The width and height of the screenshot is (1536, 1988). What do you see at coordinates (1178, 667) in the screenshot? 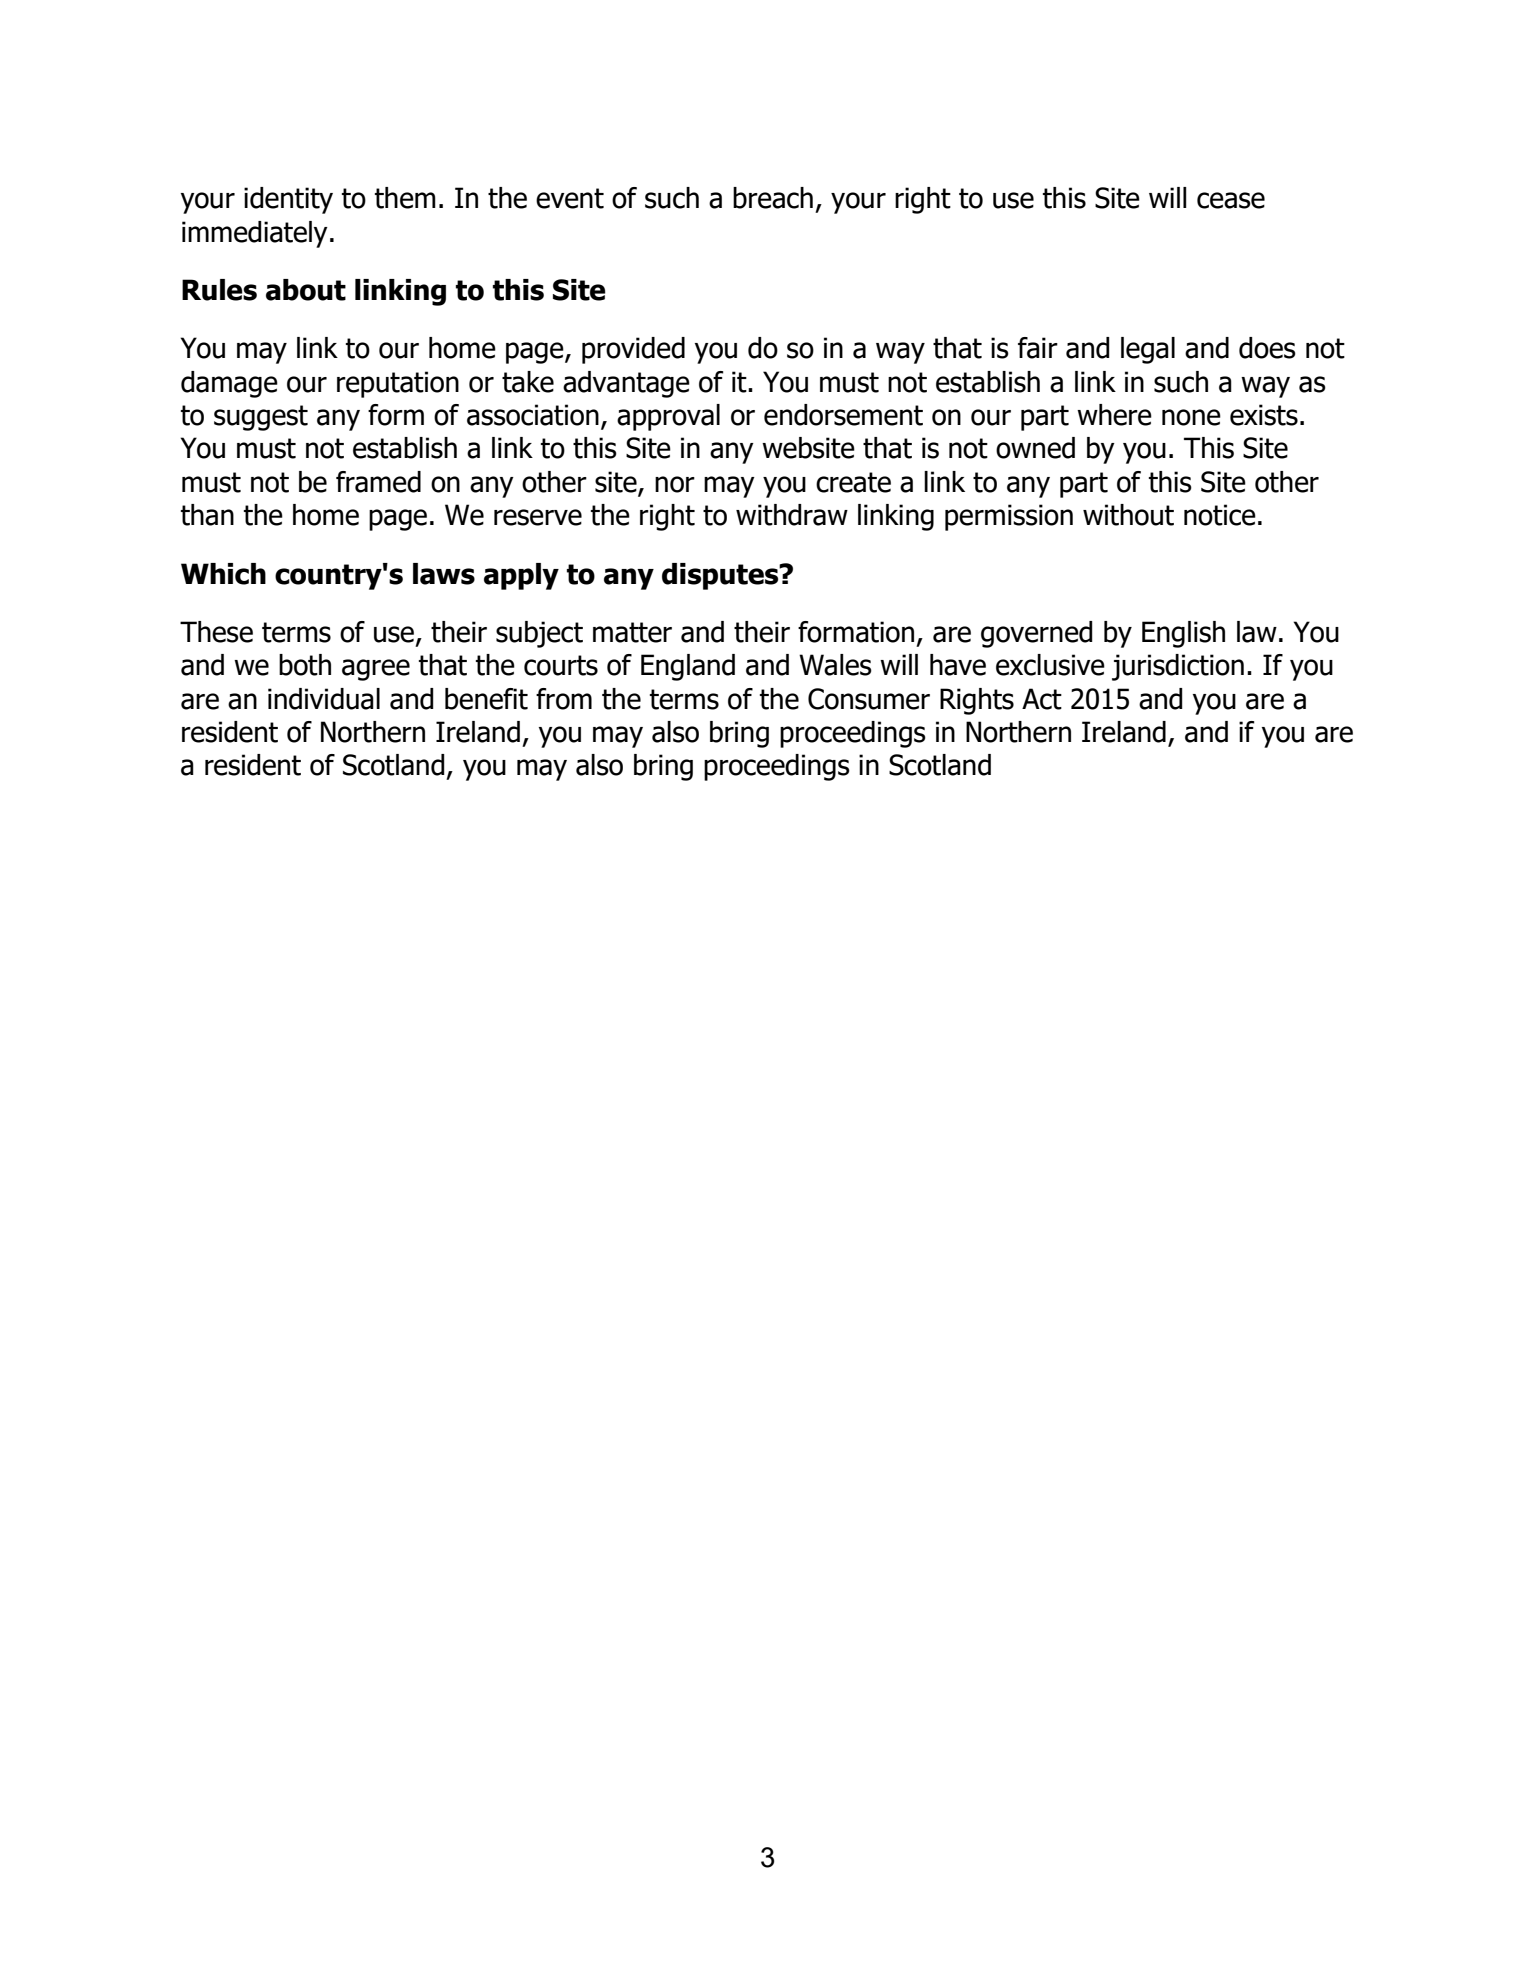
I see `jurisdiction` at bounding box center [1178, 667].
